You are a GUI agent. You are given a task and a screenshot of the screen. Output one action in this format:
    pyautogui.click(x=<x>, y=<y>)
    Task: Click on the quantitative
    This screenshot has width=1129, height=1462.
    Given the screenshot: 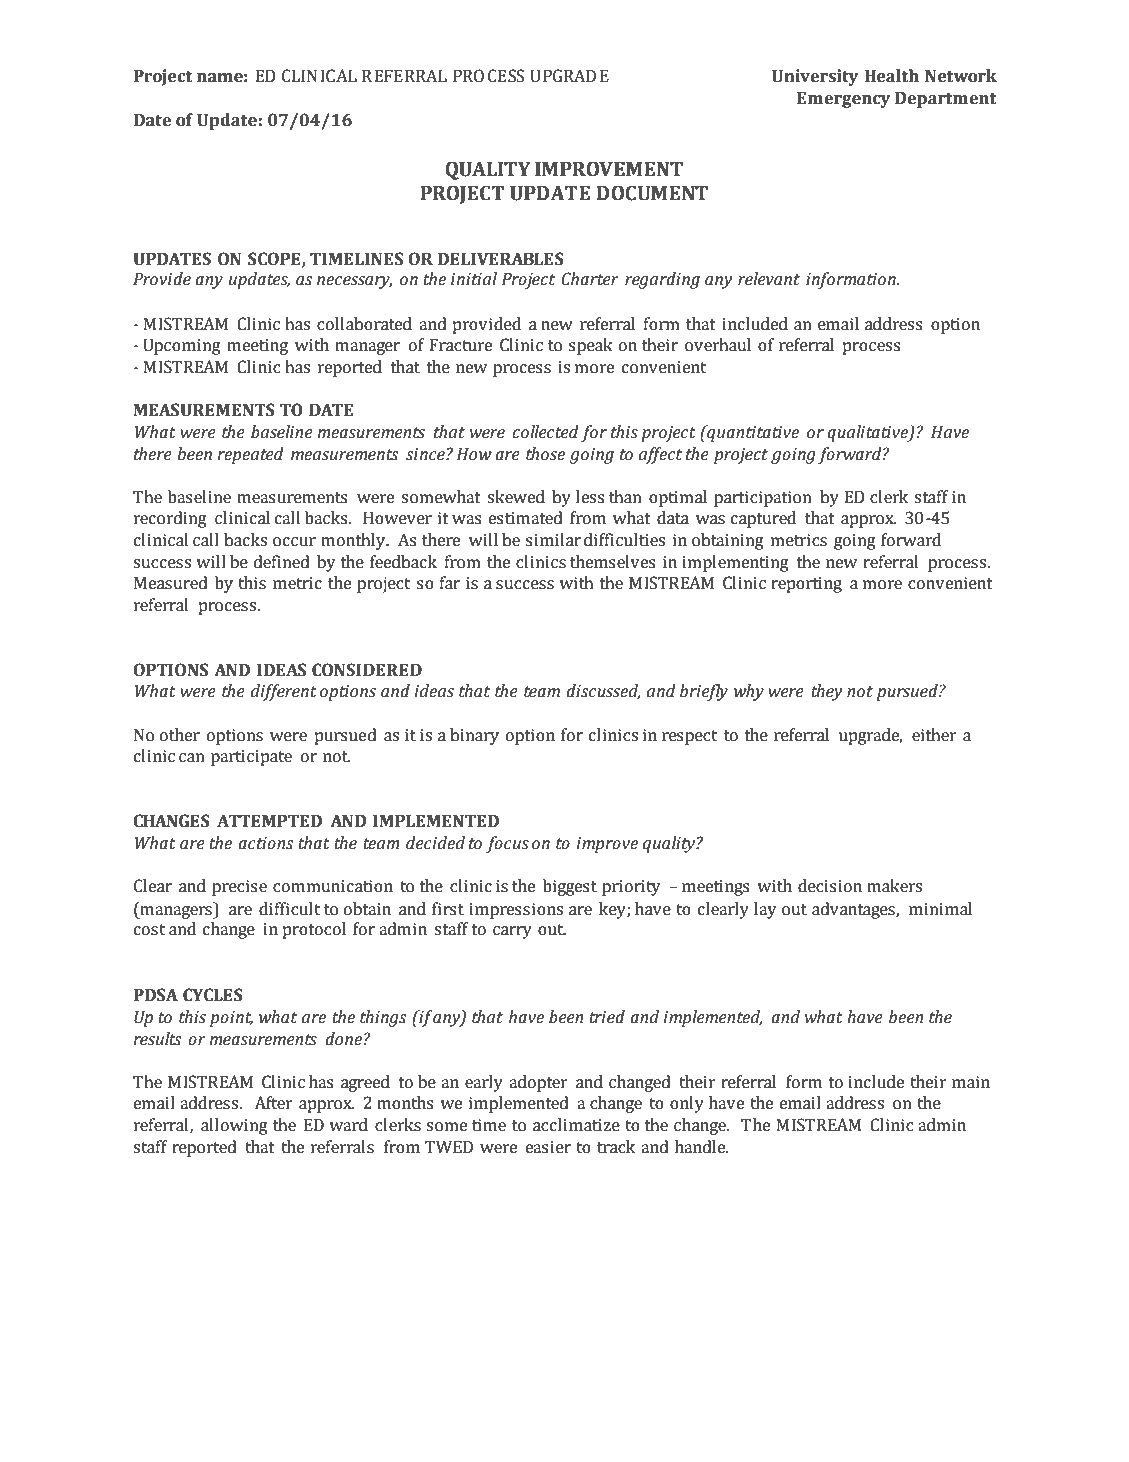 What is the action you would take?
    pyautogui.click(x=752, y=433)
